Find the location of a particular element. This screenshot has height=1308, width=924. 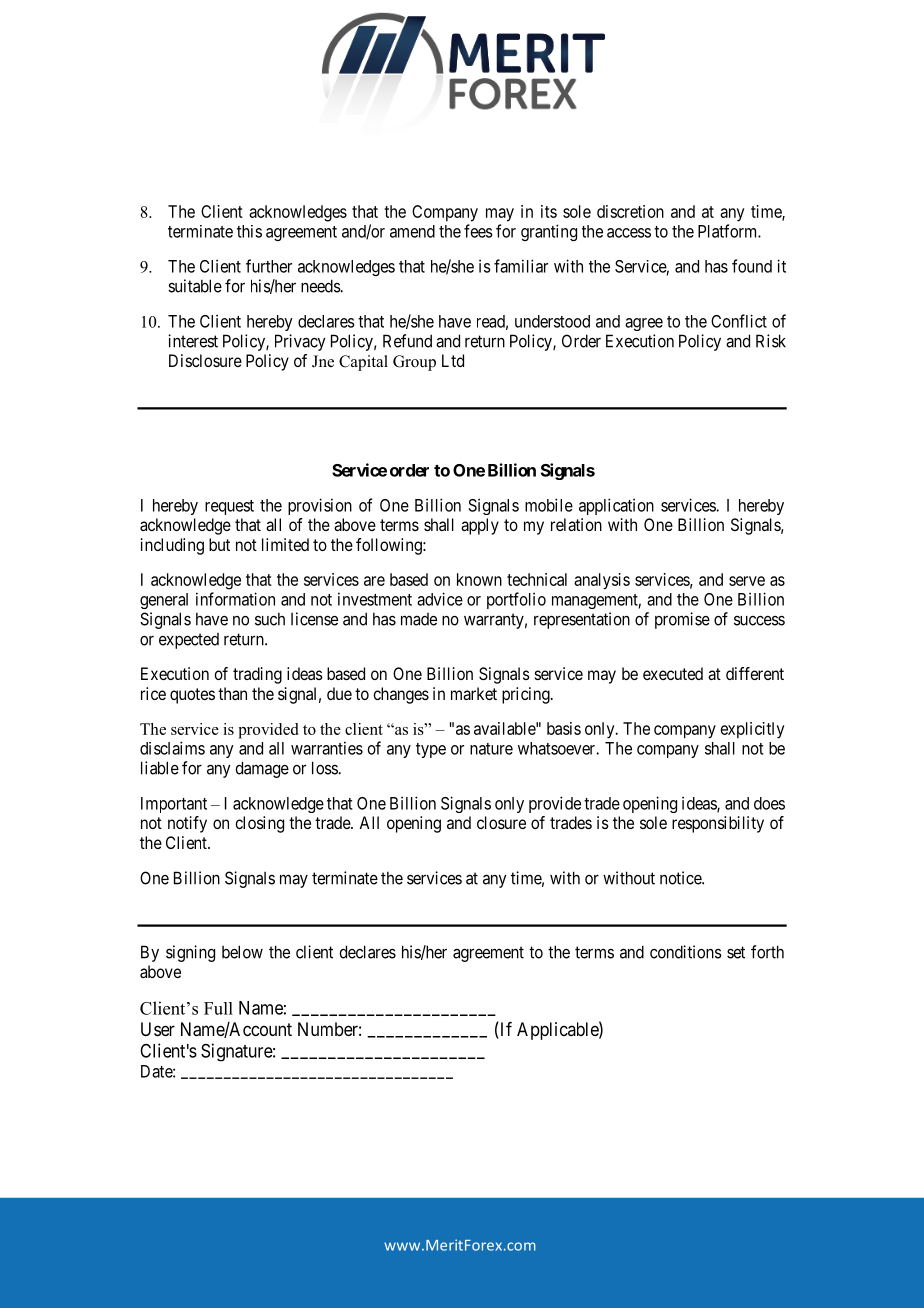

explicitly is located at coordinates (752, 730).
